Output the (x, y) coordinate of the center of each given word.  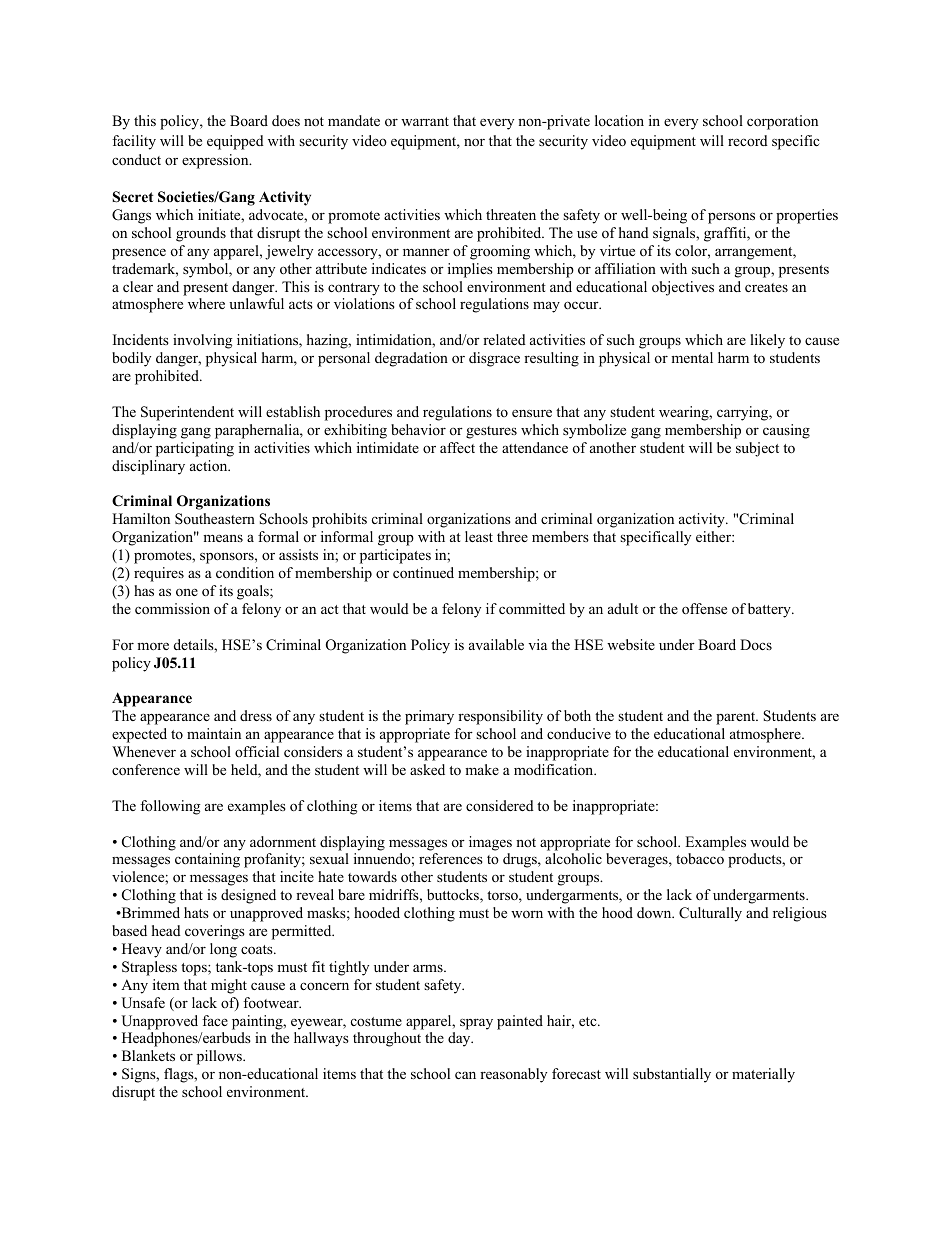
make (482, 769)
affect (457, 447)
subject (757, 449)
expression (216, 161)
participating (195, 449)
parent (737, 718)
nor (474, 142)
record (748, 140)
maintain (214, 733)
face (215, 1020)
